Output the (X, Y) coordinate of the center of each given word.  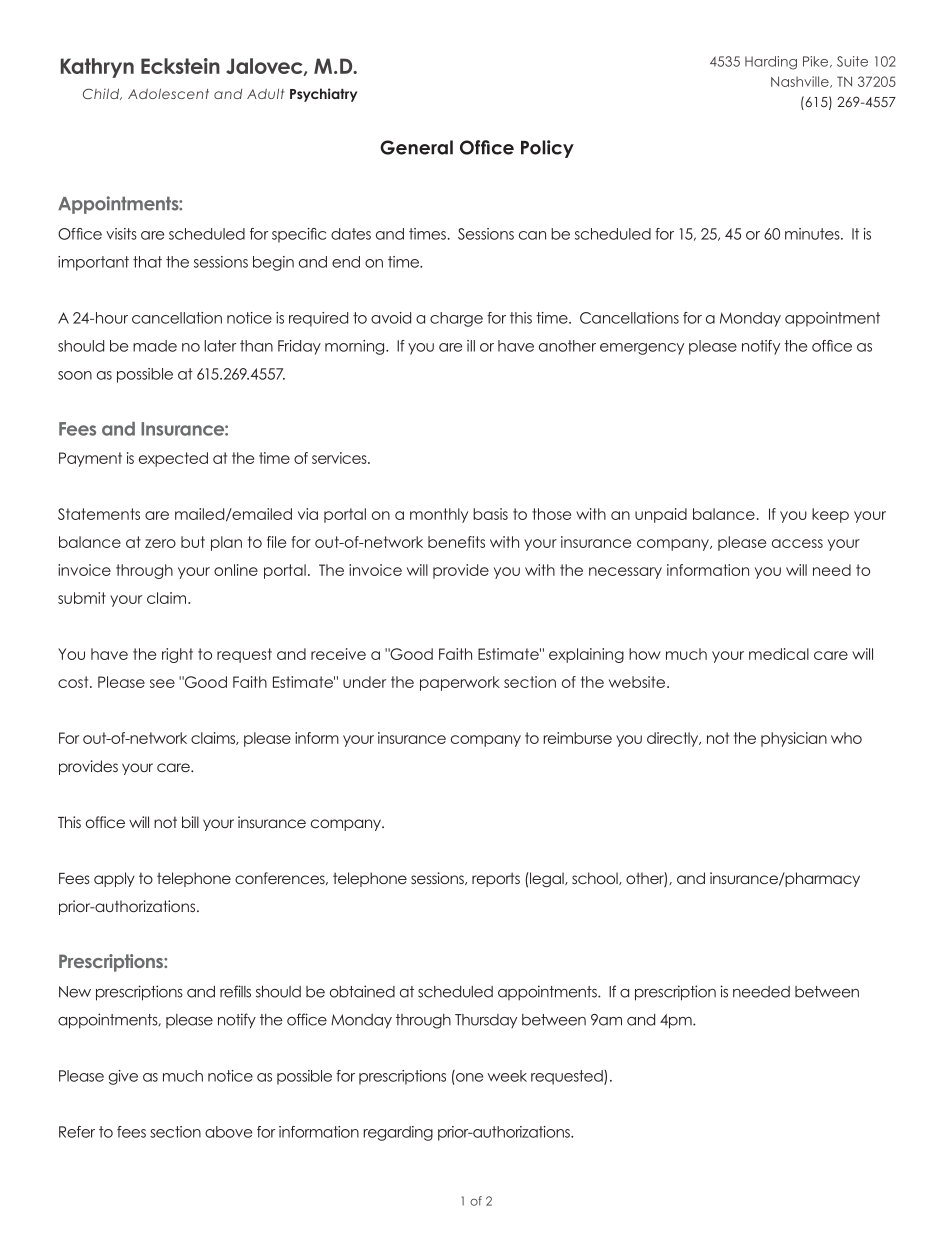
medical (779, 654)
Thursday (486, 1021)
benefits (456, 542)
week (507, 1076)
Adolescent (168, 93)
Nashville (801, 82)
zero (160, 543)
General (416, 147)
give (123, 1077)
